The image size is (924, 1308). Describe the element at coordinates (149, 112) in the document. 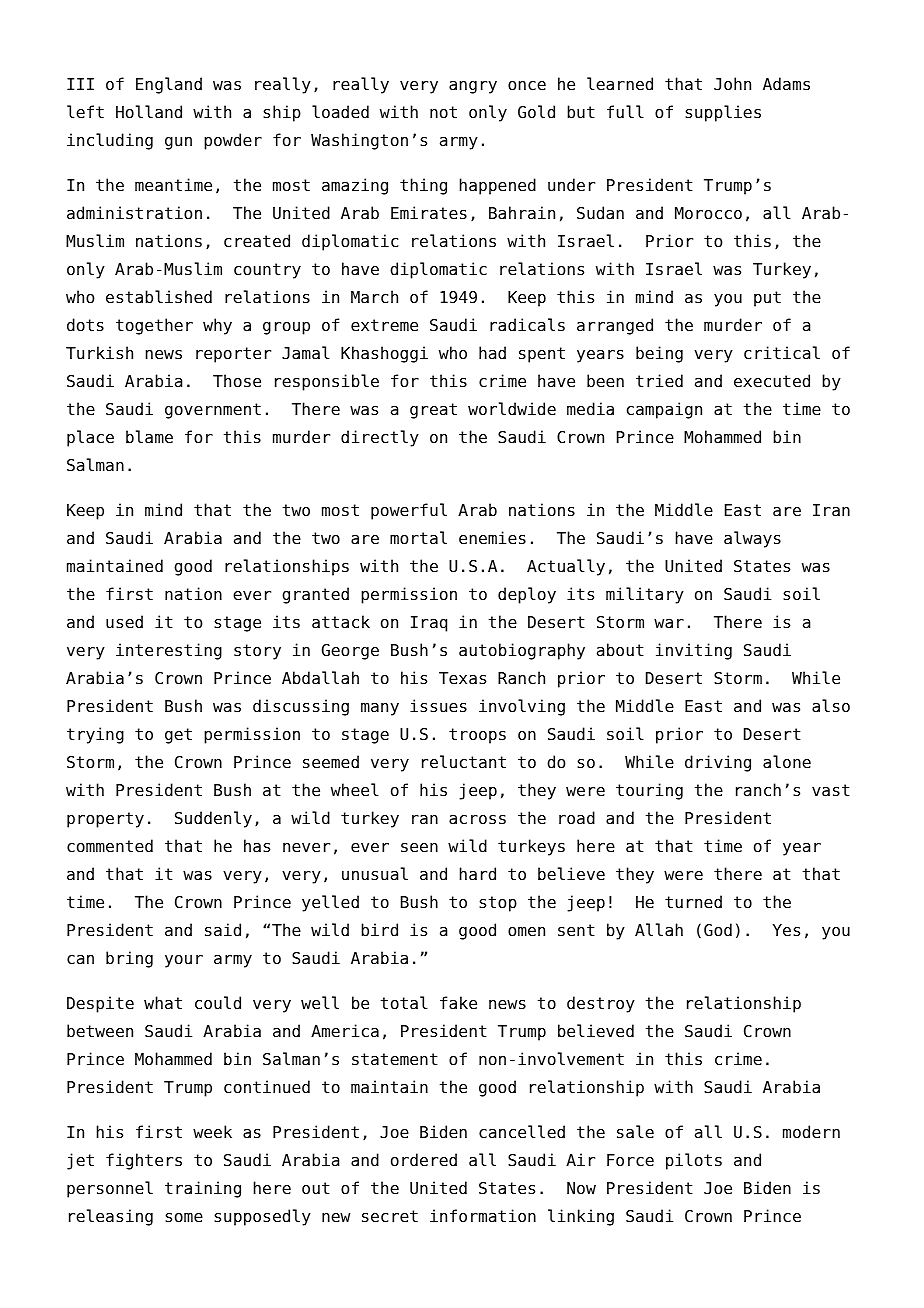

I see `Holland` at that location.
